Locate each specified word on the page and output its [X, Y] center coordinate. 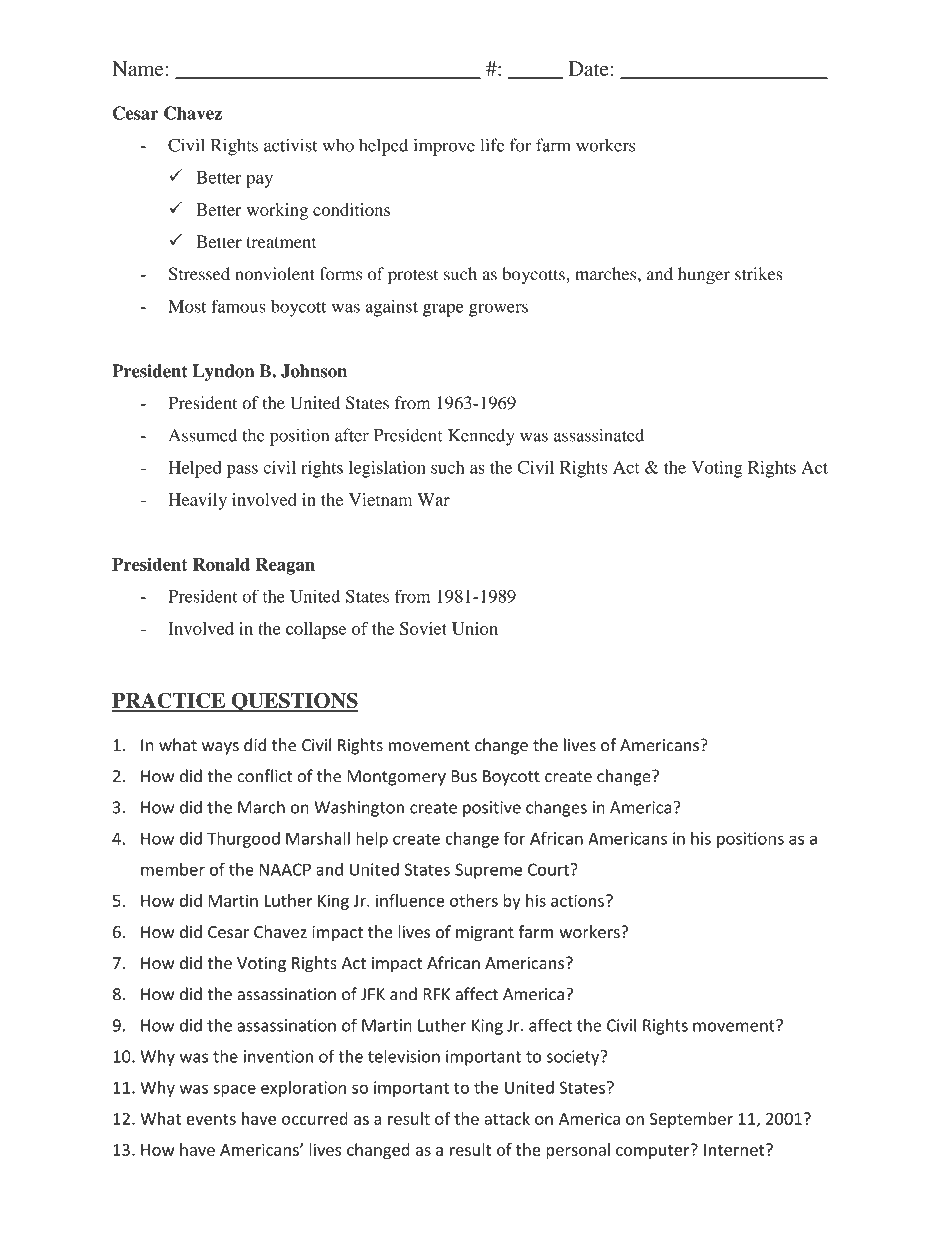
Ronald [221, 564]
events [211, 1119]
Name [139, 68]
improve [444, 147]
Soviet [423, 628]
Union [475, 628]
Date [588, 68]
